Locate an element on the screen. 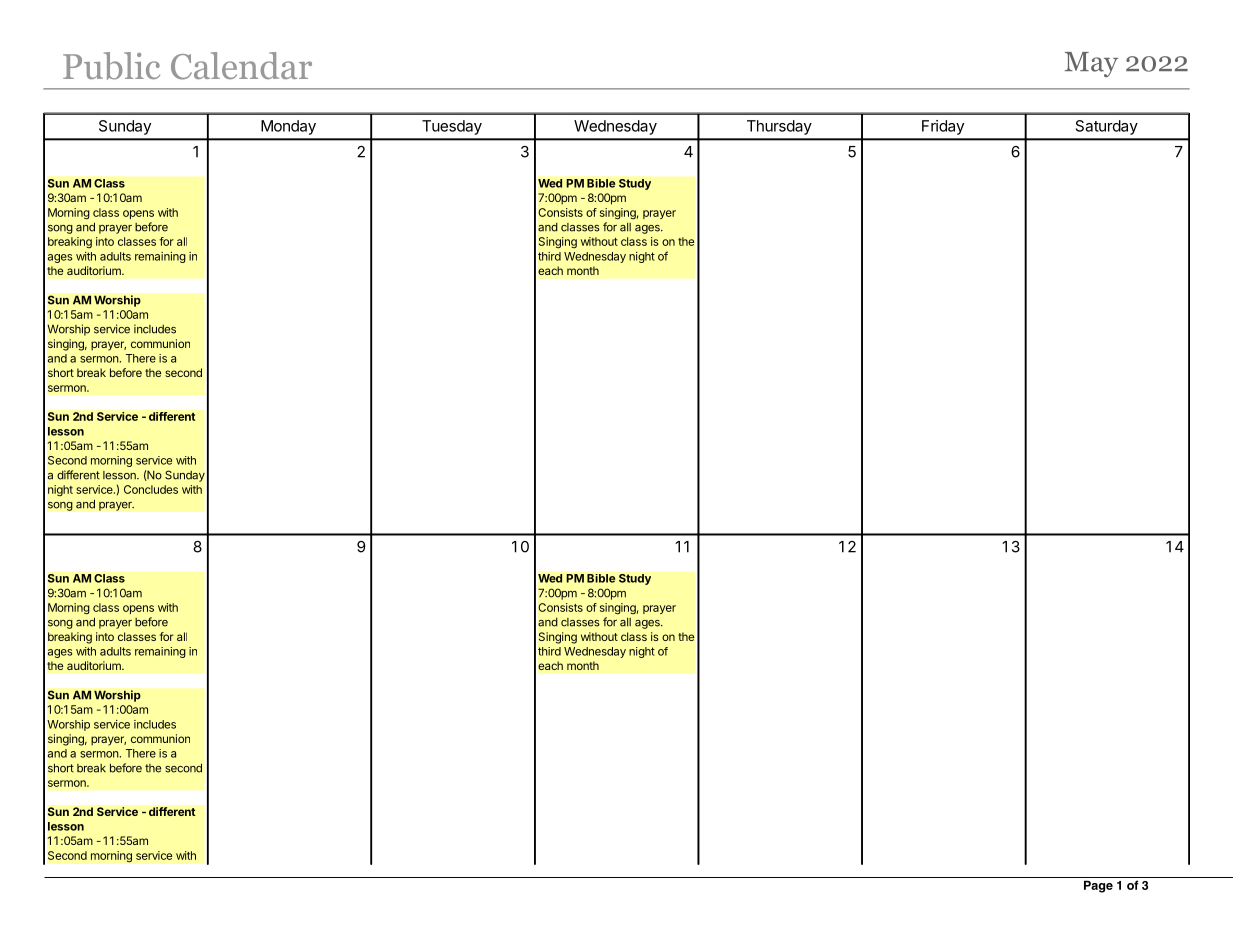  Friday is located at coordinates (943, 127).
